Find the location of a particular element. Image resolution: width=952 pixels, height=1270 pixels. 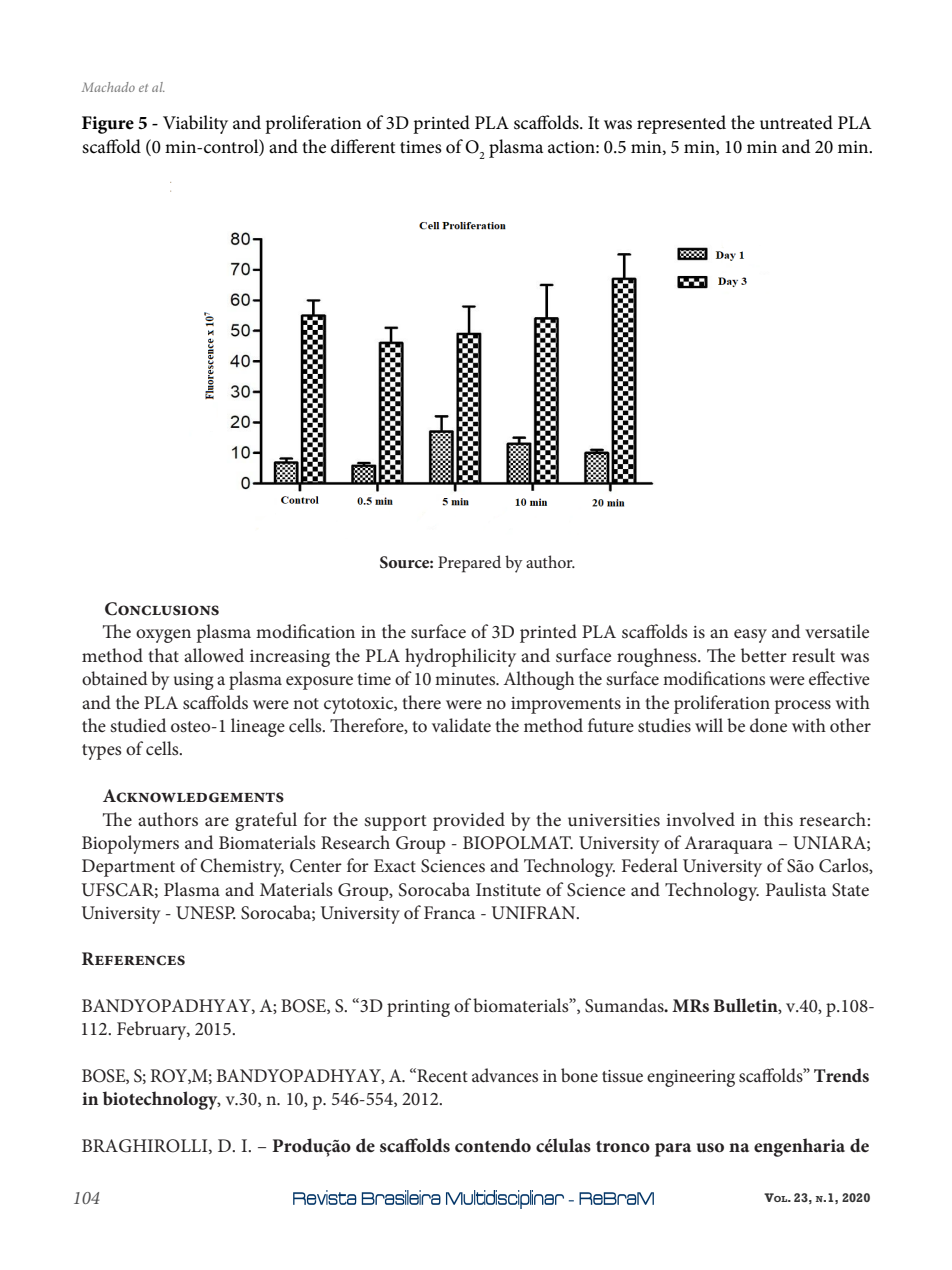

different is located at coordinates (363, 146).
